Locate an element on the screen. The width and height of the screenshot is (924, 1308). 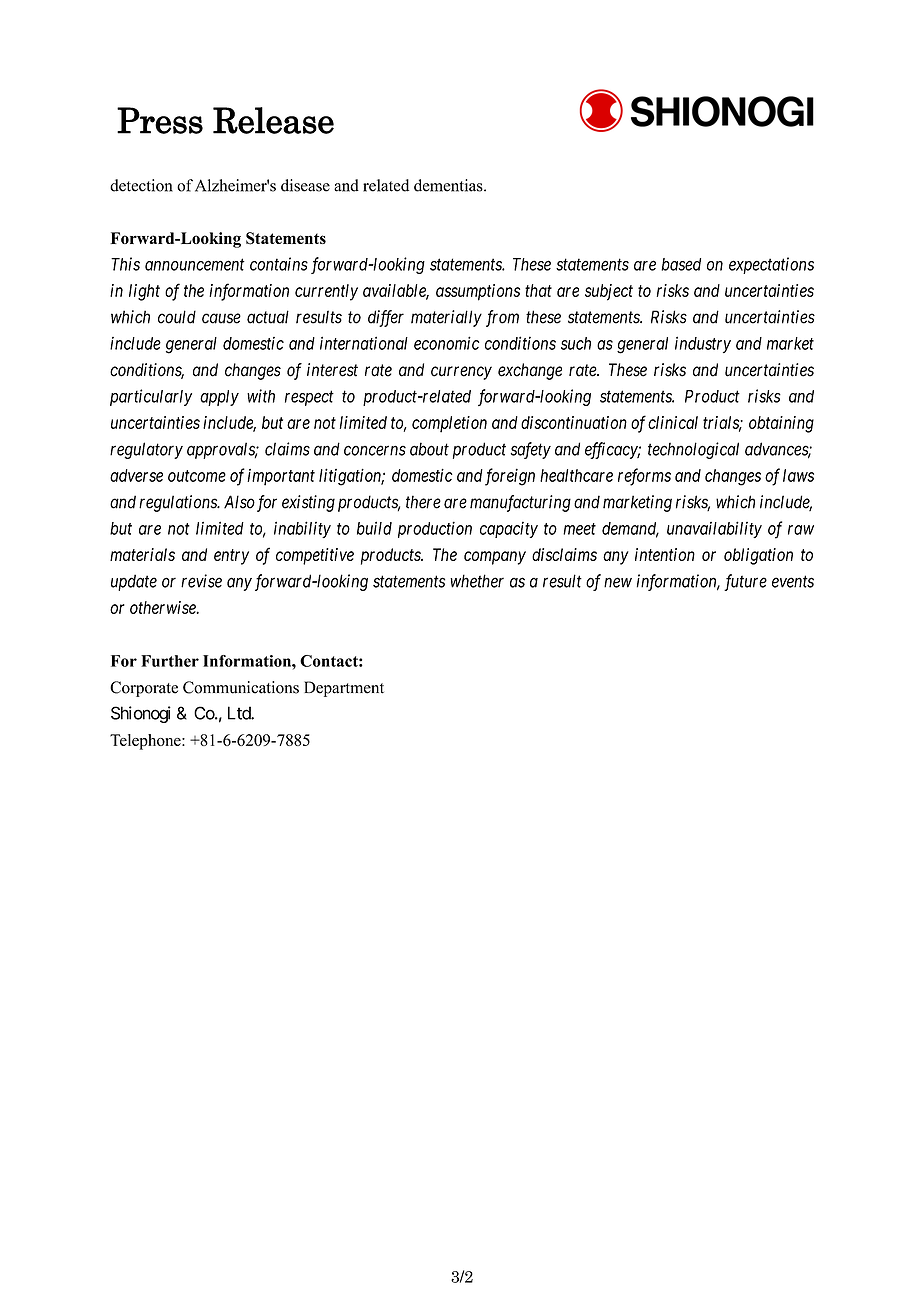
dementias is located at coordinates (449, 185).
